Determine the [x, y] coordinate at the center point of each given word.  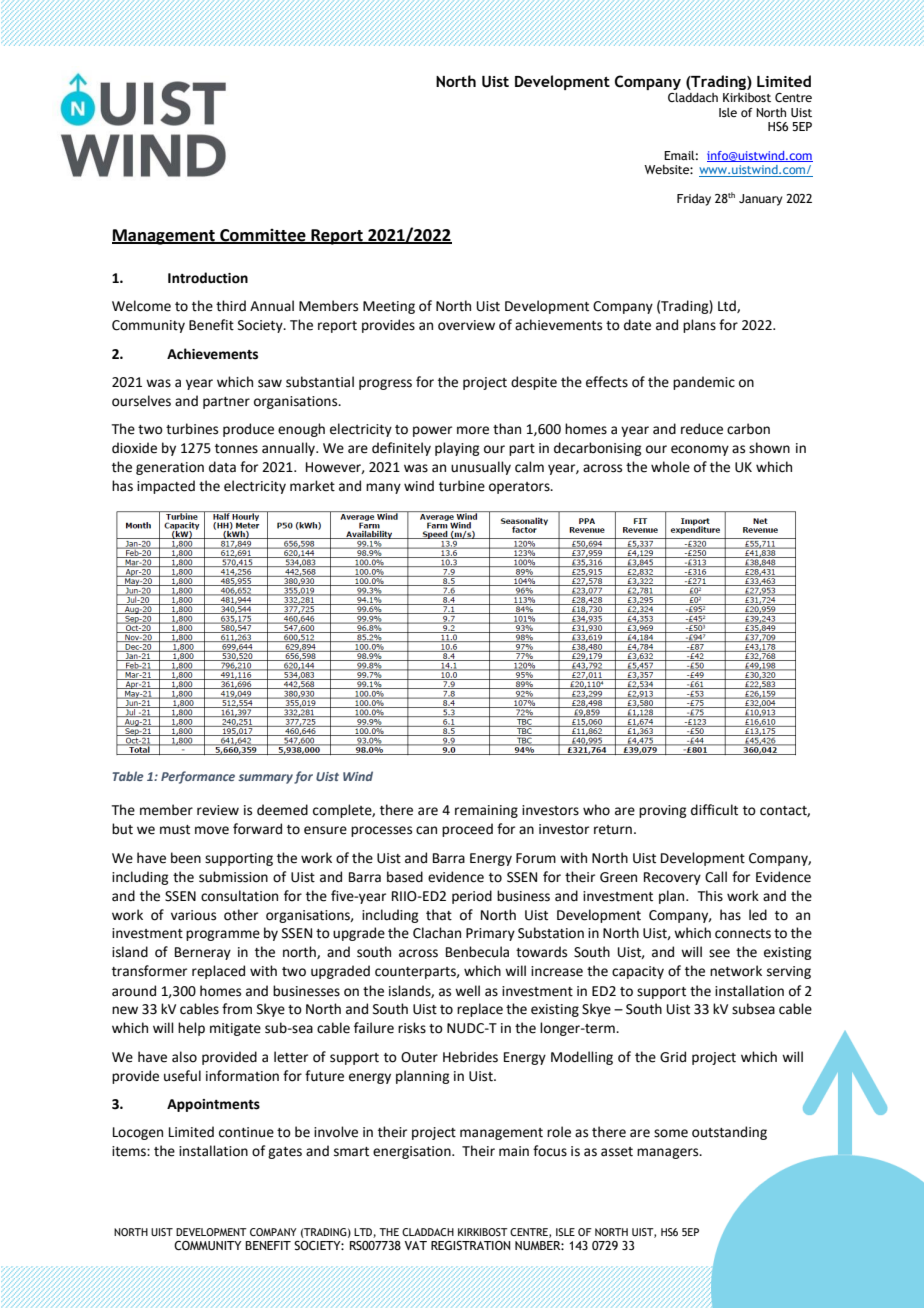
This [710, 896]
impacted [166, 487]
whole [670, 467]
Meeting [389, 307]
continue [246, 1132]
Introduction [208, 278]
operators [520, 488]
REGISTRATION [470, 1245]
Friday [694, 200]
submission [233, 877]
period [472, 897]
